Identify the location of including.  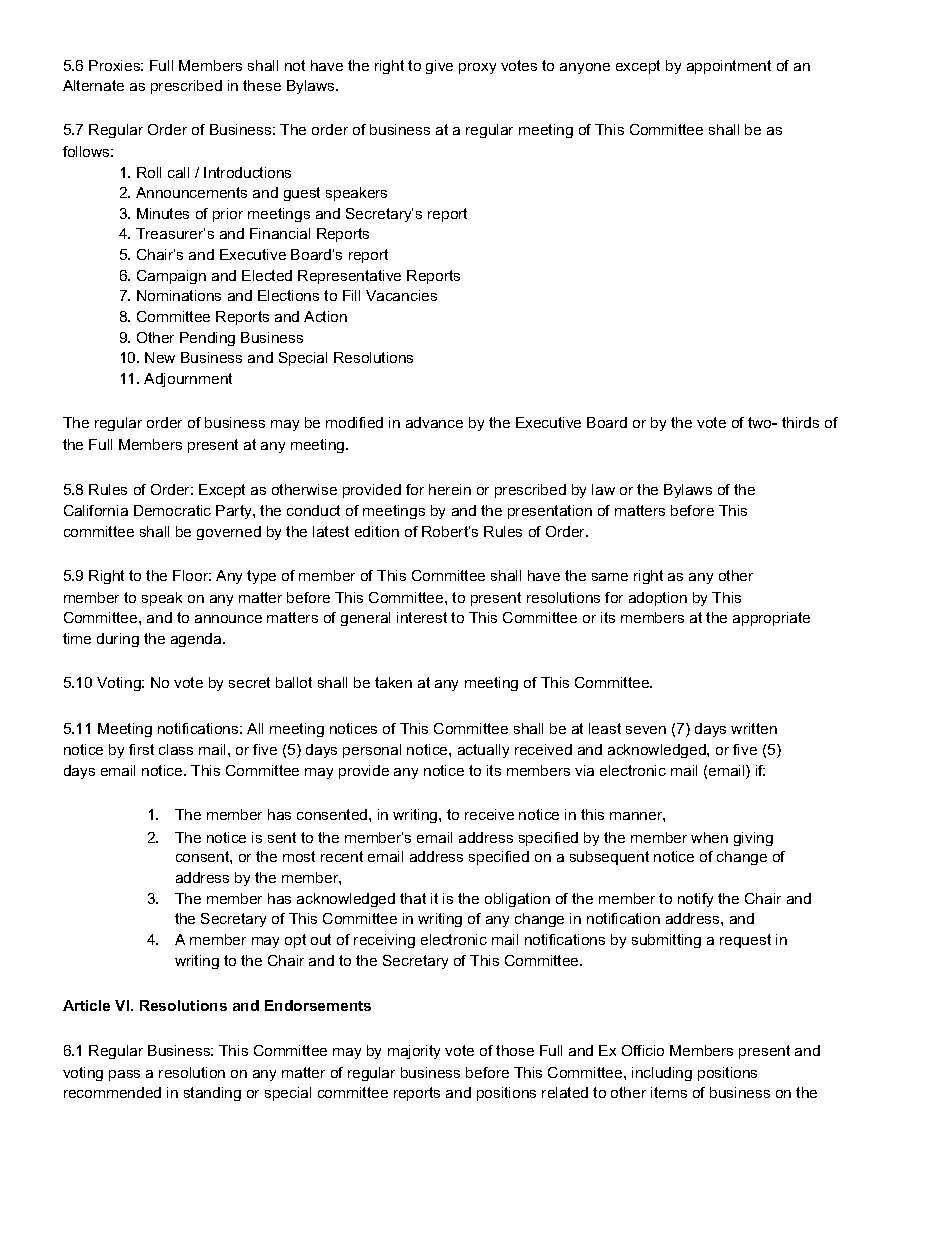
(662, 1074).
